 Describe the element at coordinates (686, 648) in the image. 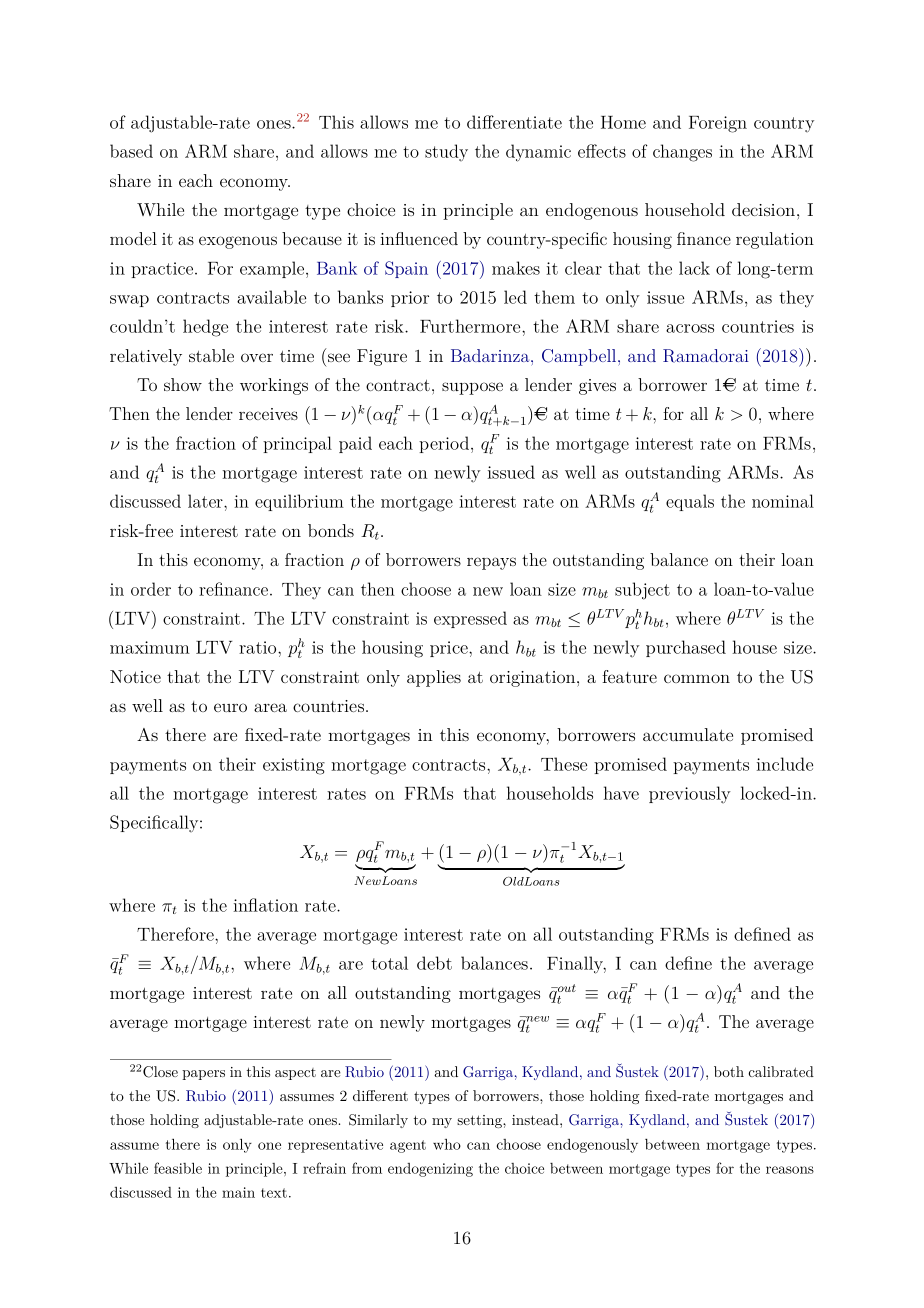

I see `purchased` at that location.
